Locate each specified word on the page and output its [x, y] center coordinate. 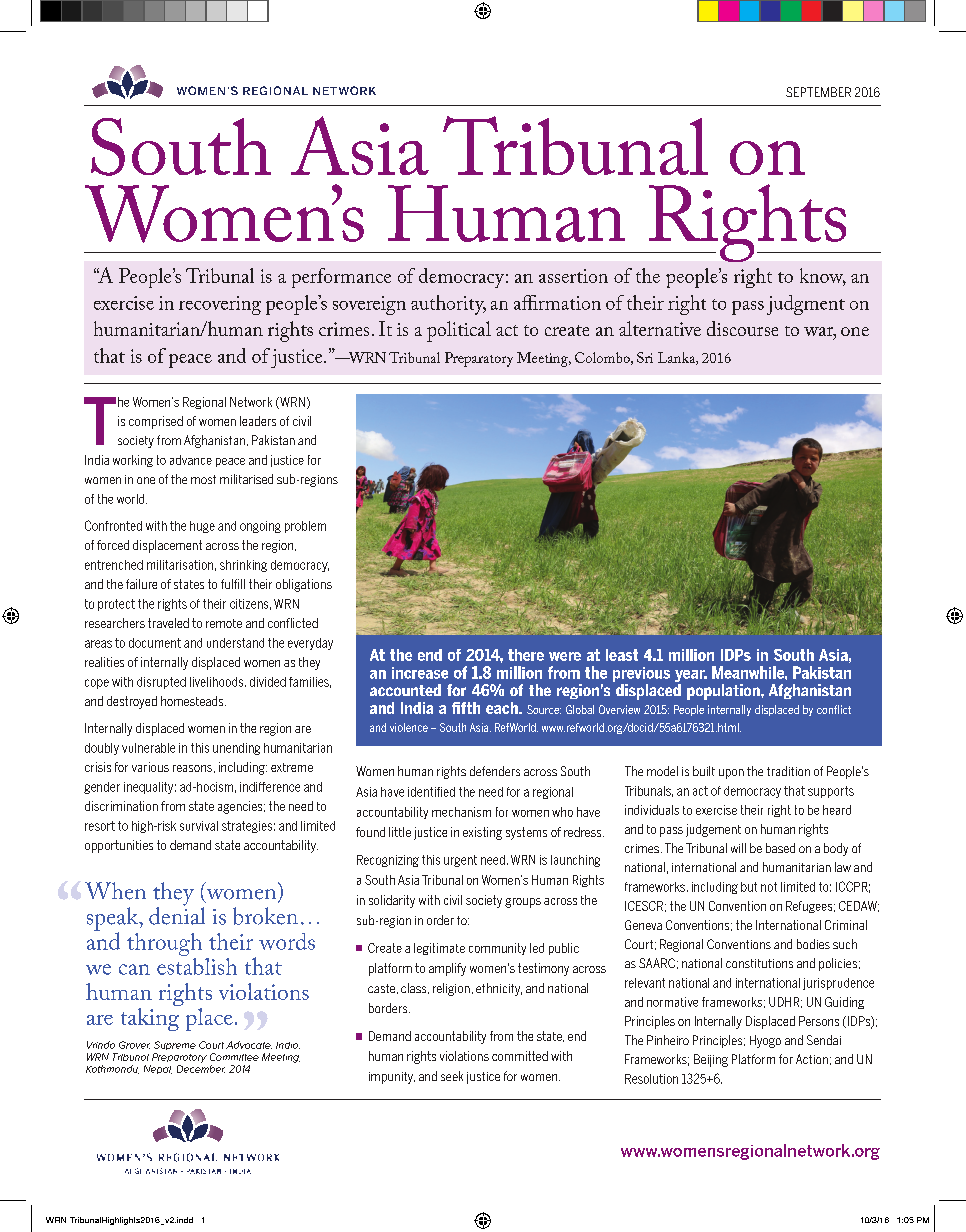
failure [141, 584]
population [724, 692]
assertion [573, 276]
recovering [220, 305]
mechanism [461, 812]
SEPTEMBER [818, 92]
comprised [156, 422]
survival [199, 826]
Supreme [175, 1045]
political [459, 331]
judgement [713, 830]
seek [452, 1076]
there [526, 655]
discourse [742, 328]
